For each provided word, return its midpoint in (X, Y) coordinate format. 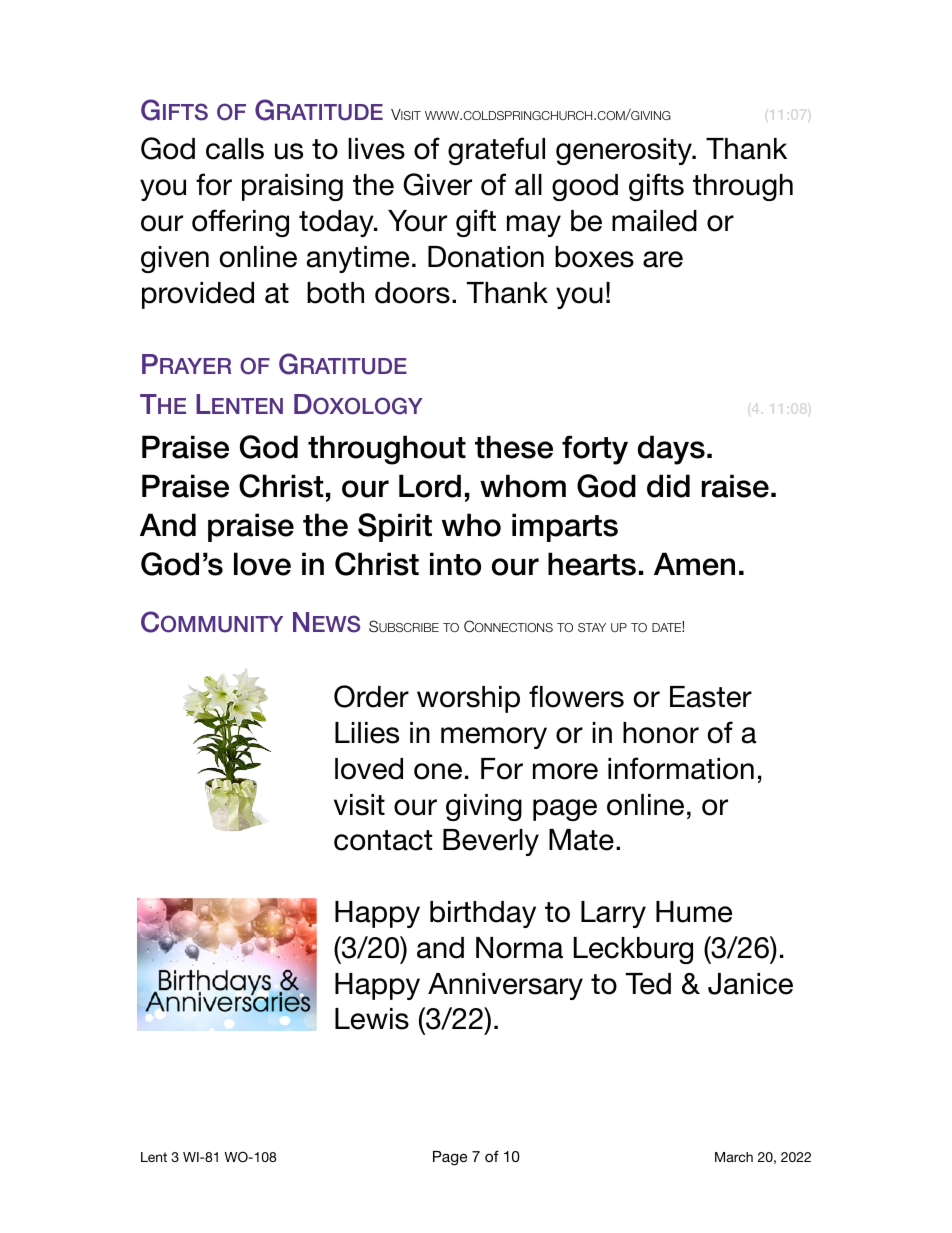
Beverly (491, 842)
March (734, 1157)
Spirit (395, 527)
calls (235, 149)
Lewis (372, 1019)
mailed (654, 221)
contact (383, 840)
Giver (437, 184)
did (668, 486)
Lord (430, 486)
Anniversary (505, 986)
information (681, 768)
